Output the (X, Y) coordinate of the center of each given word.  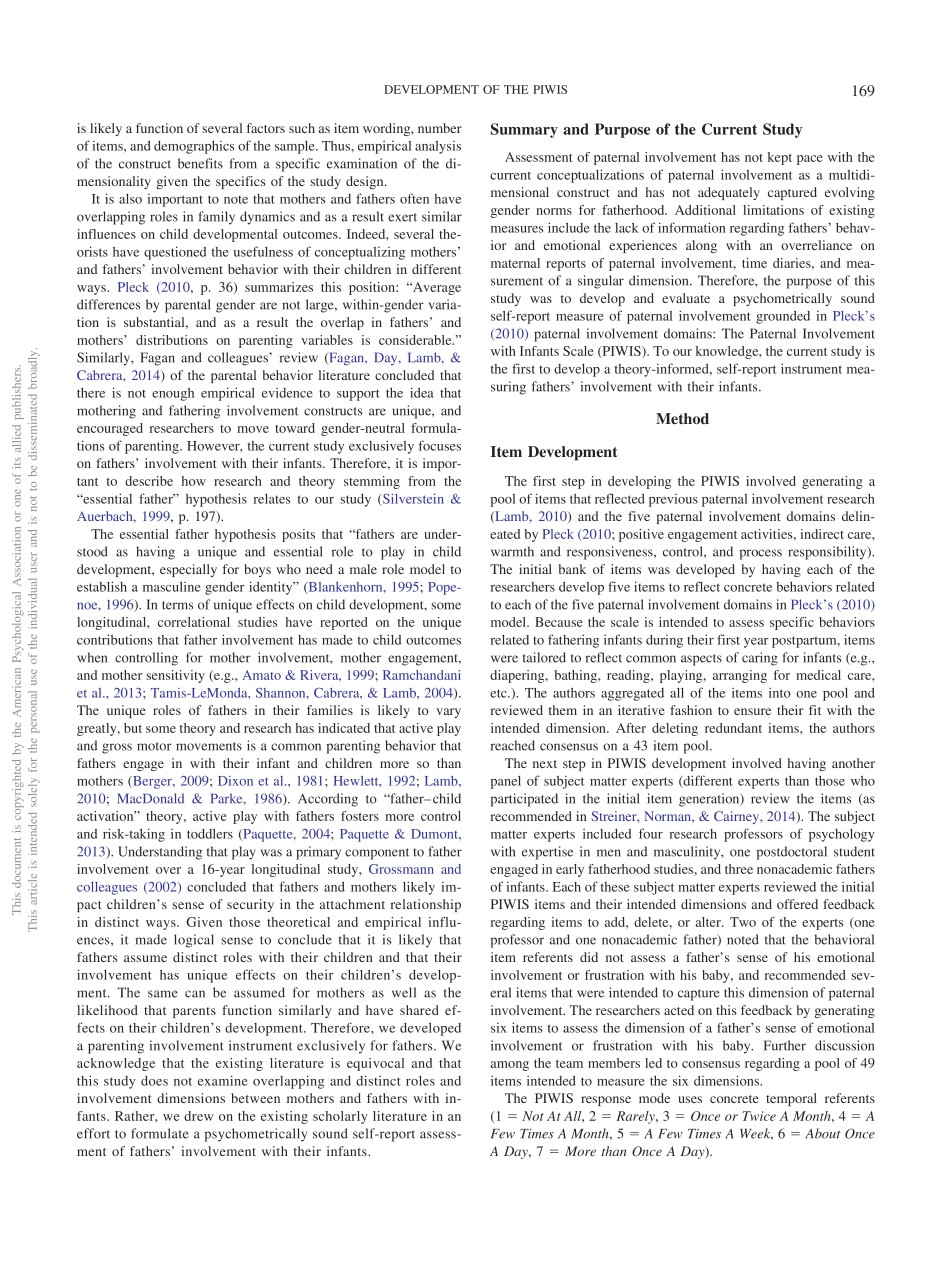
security (250, 905)
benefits (200, 163)
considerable (416, 340)
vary (448, 713)
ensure (752, 711)
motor (154, 746)
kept (780, 158)
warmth (512, 551)
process (761, 554)
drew (198, 1116)
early (570, 870)
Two (743, 922)
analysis (438, 147)
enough (173, 394)
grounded (783, 317)
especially (188, 570)
